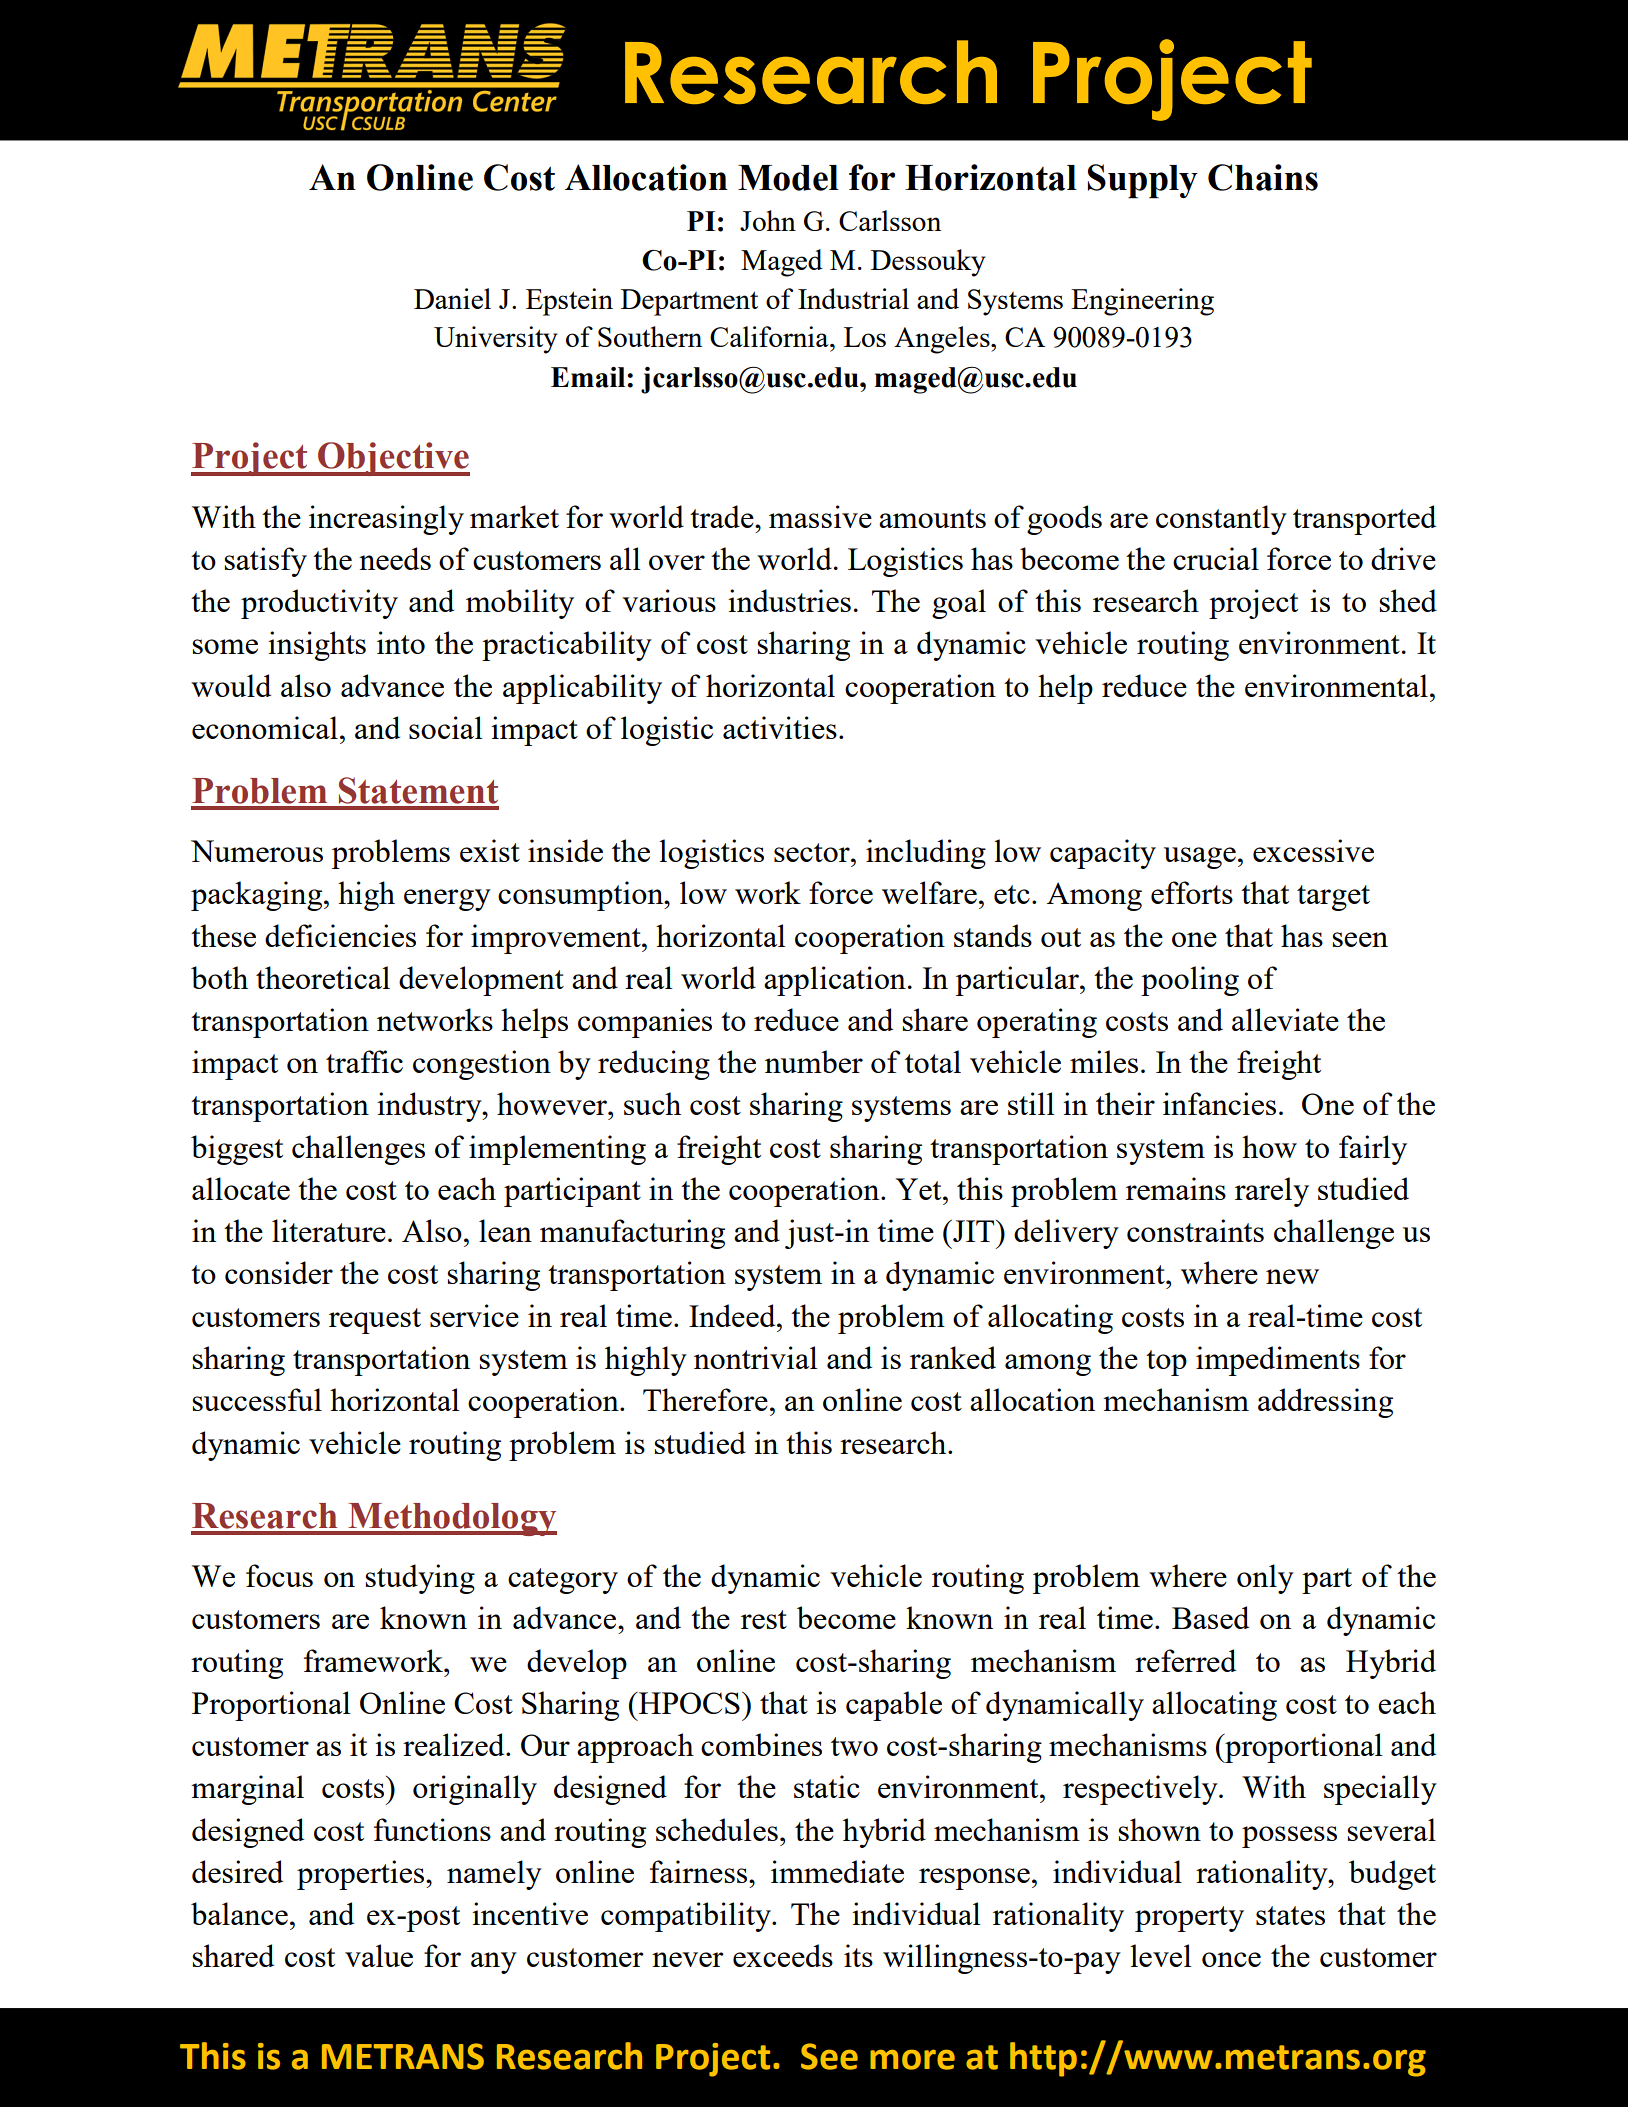 The image size is (1628, 2107). I want to click on activities, so click(780, 727).
